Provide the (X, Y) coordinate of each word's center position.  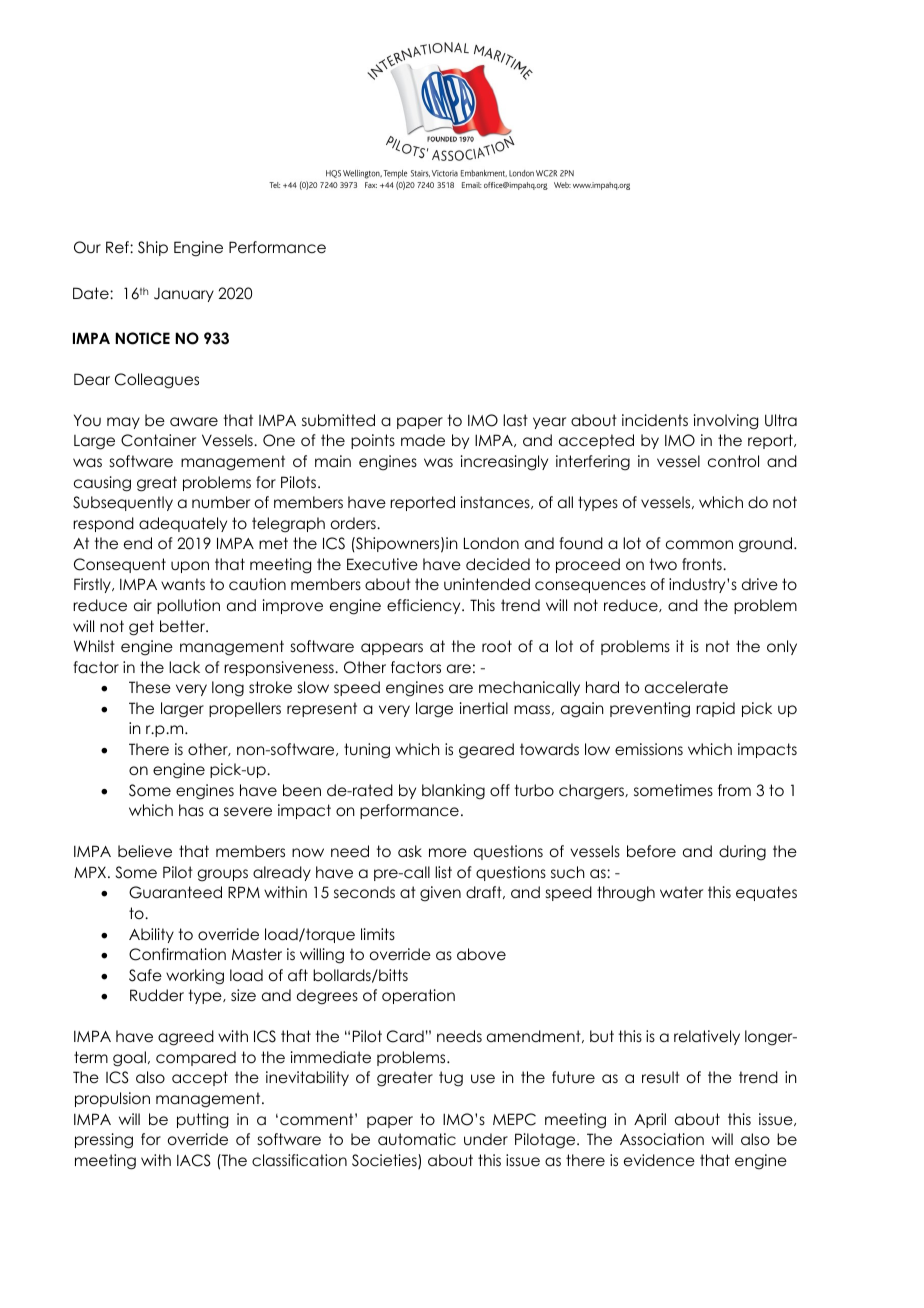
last (515, 420)
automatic (417, 1139)
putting (202, 1121)
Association (662, 1139)
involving (726, 422)
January (184, 295)
